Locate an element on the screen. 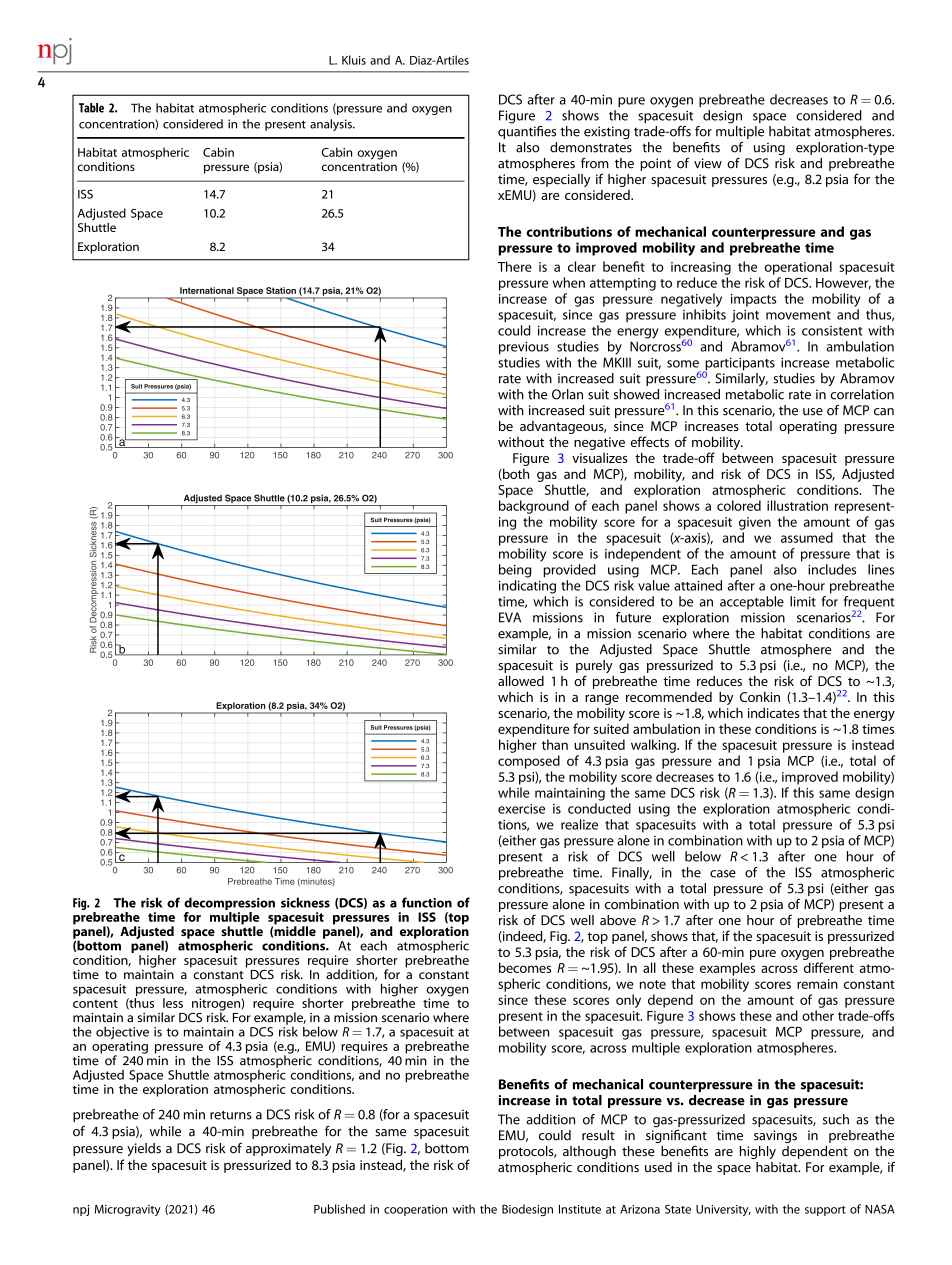 This screenshot has height=1265, width=952. view is located at coordinates (708, 163).
